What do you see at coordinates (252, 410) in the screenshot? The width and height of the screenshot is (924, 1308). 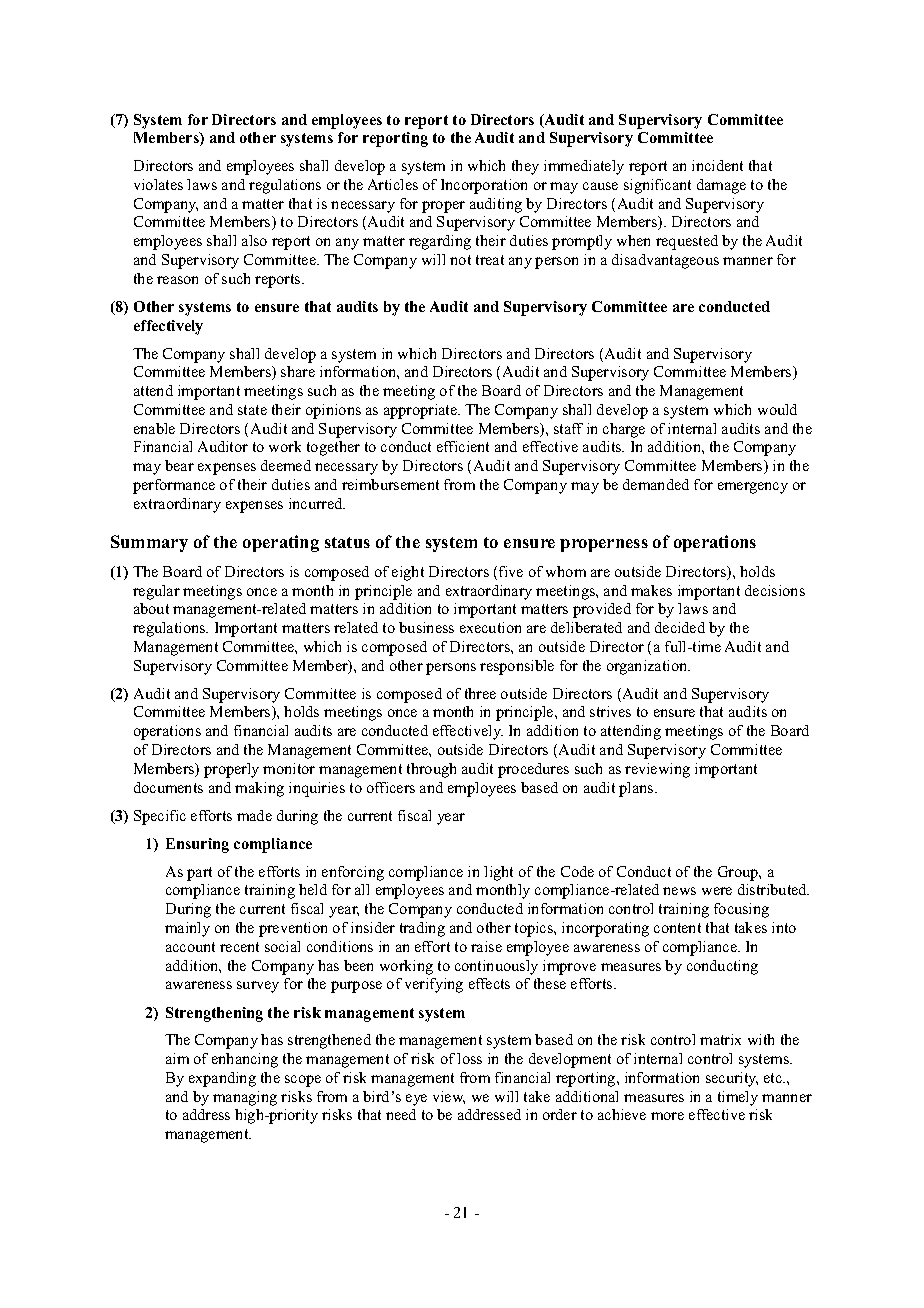 I see `state` at bounding box center [252, 410].
